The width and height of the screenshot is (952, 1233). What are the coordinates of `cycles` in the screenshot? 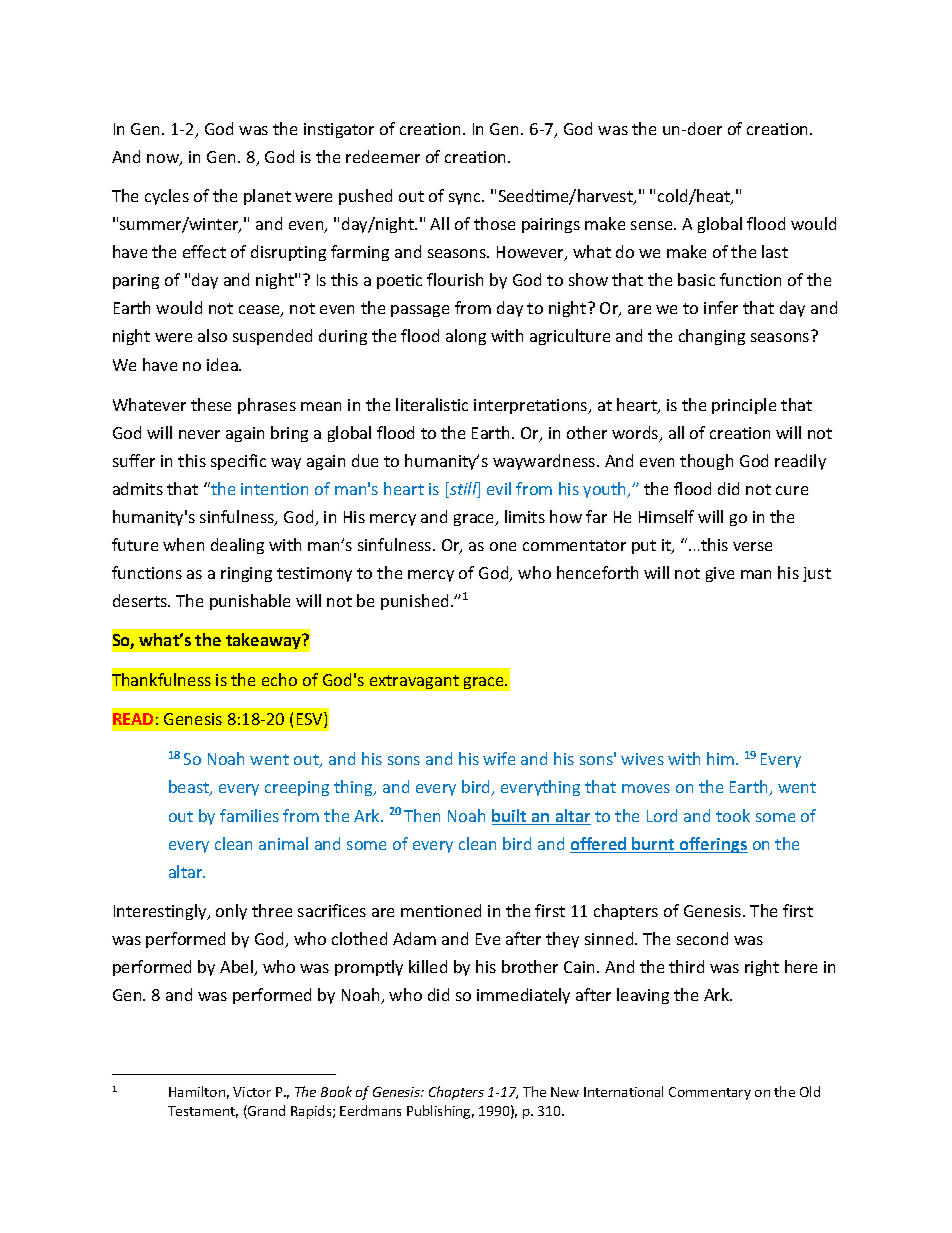 It's located at (167, 197).
